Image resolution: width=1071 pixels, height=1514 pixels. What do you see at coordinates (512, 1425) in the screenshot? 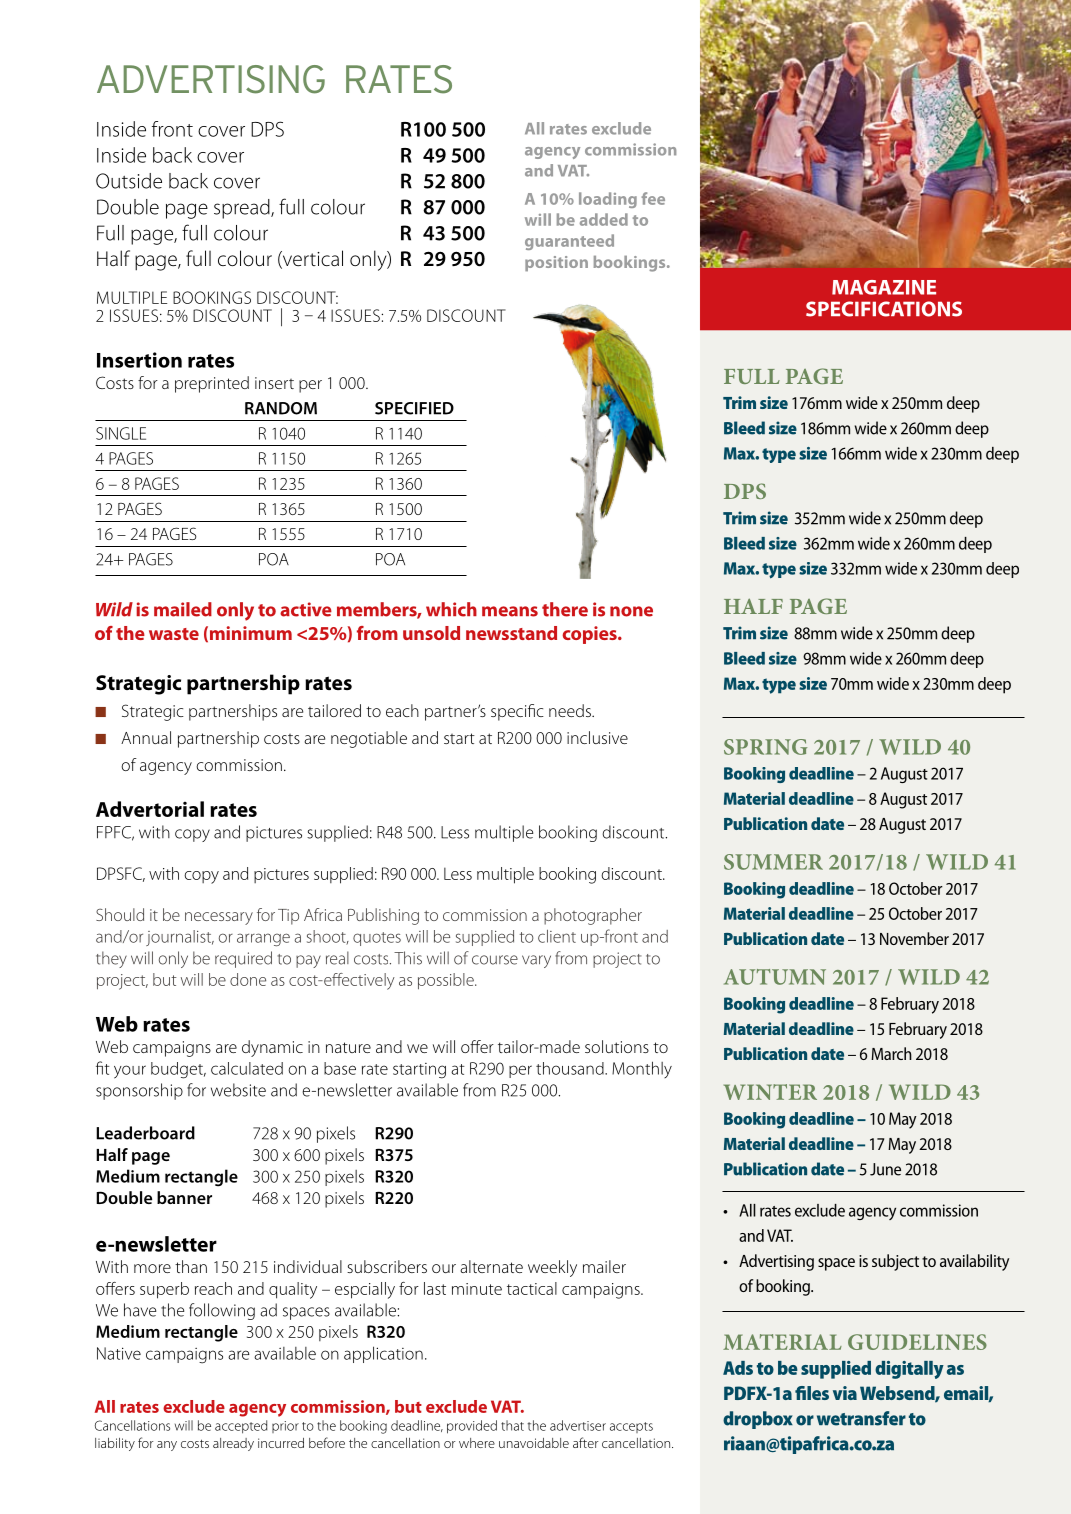
I see `that` at bounding box center [512, 1425].
